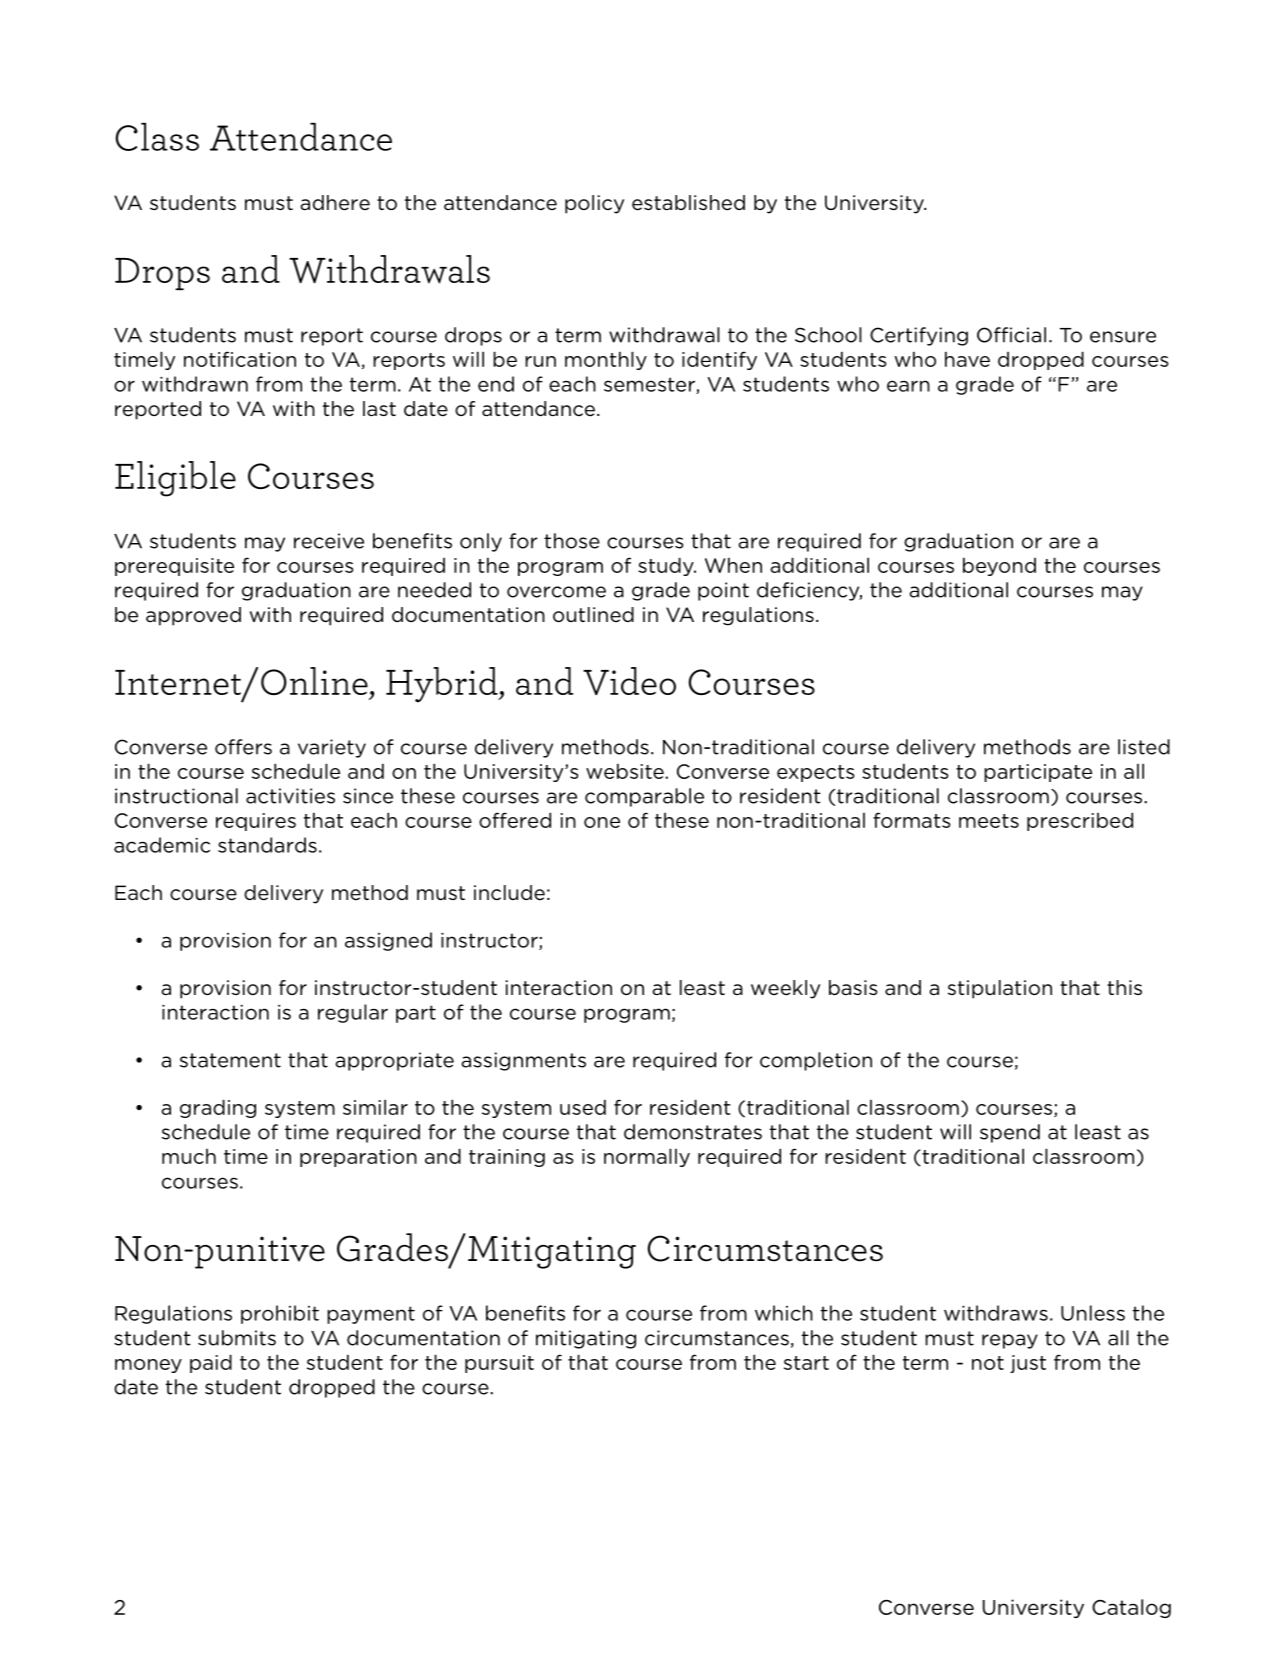 The width and height of the document is (1286, 1664). I want to click on listed, so click(1144, 747).
